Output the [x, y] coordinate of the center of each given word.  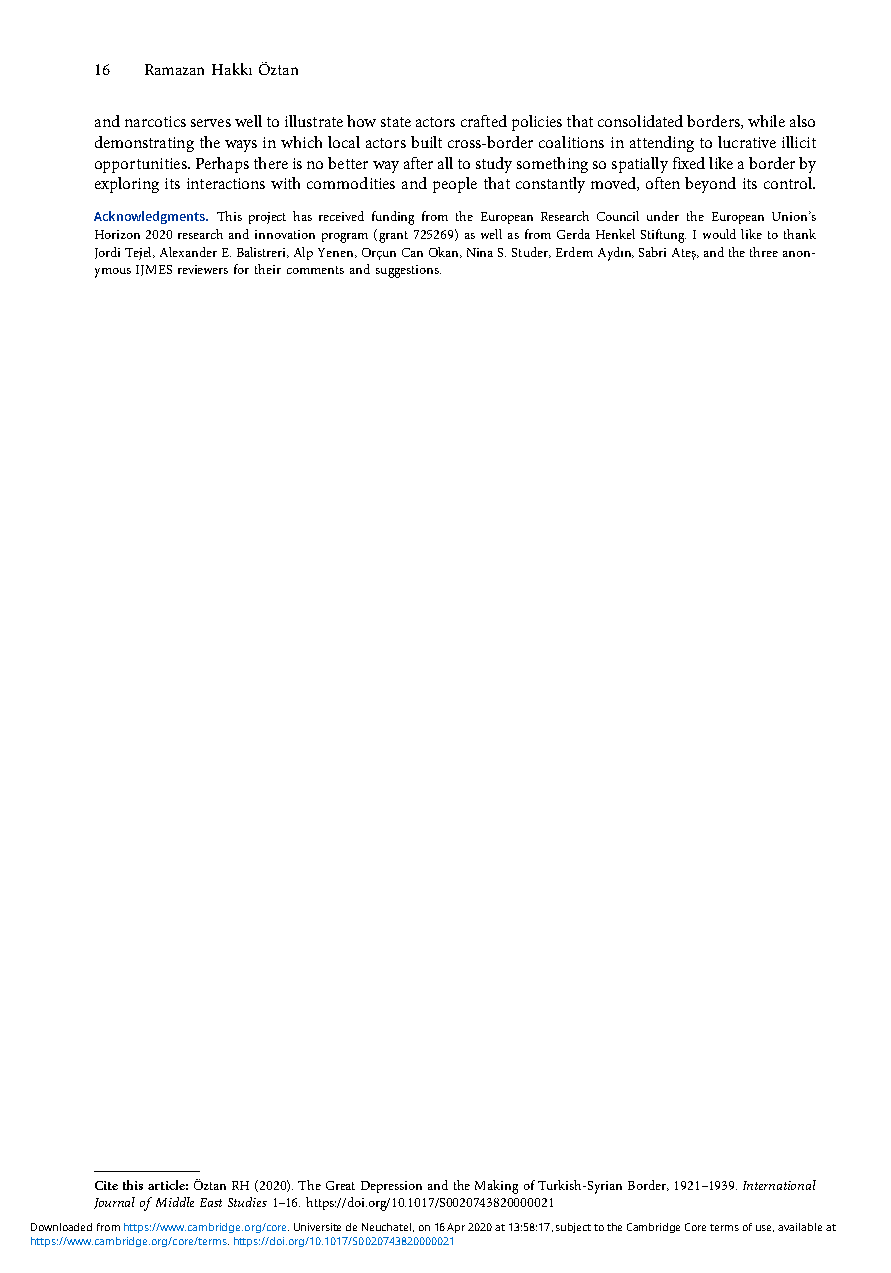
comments [315, 270]
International [779, 1185]
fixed [689, 163]
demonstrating [144, 144]
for [241, 269]
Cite [106, 1185]
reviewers [203, 269]
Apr [456, 1228]
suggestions [408, 271]
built [426, 142]
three [764, 252]
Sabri [652, 252]
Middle [175, 1202]
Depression [391, 1187]
